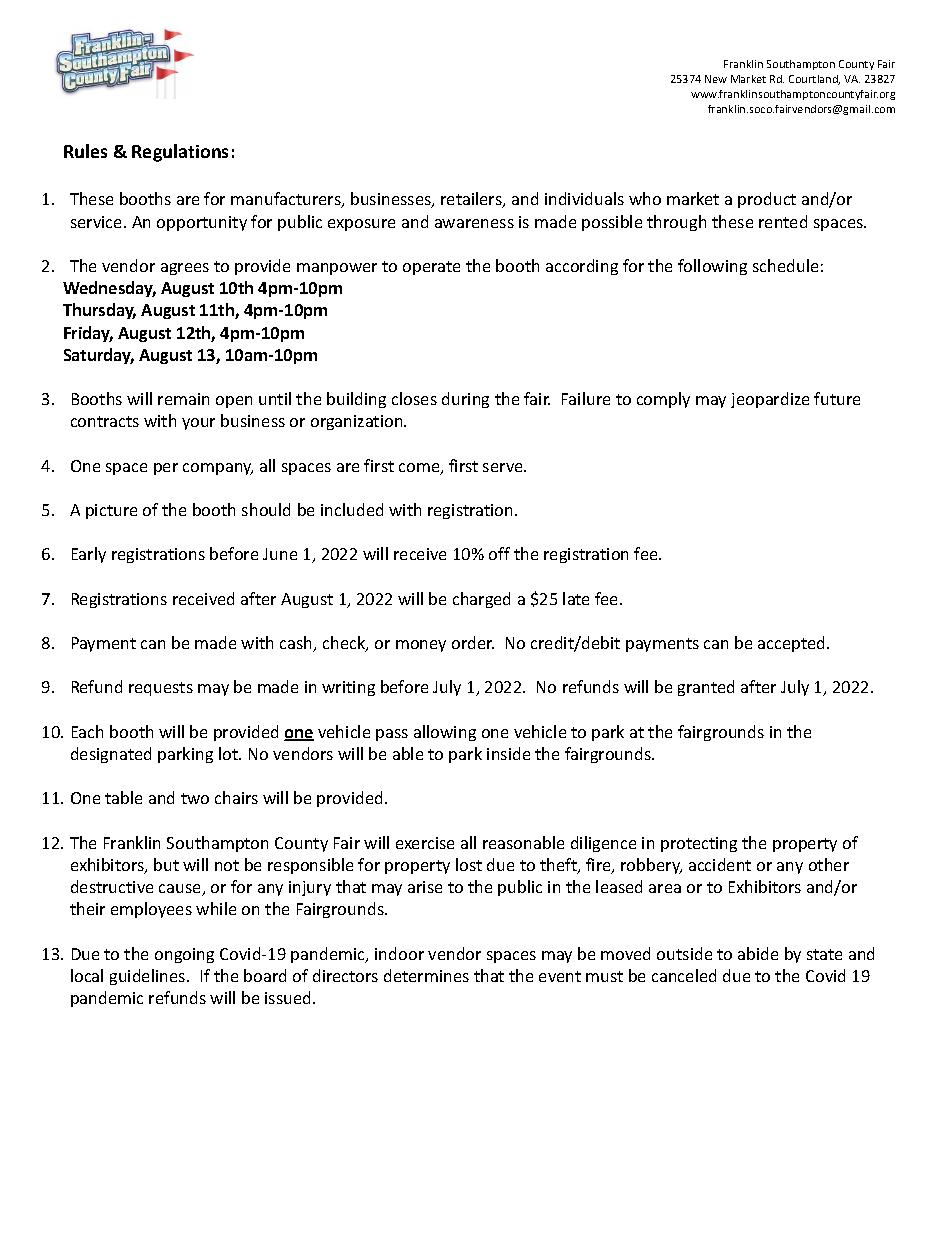 The image size is (952, 1233). What do you see at coordinates (712, 267) in the screenshot?
I see `following` at bounding box center [712, 267].
